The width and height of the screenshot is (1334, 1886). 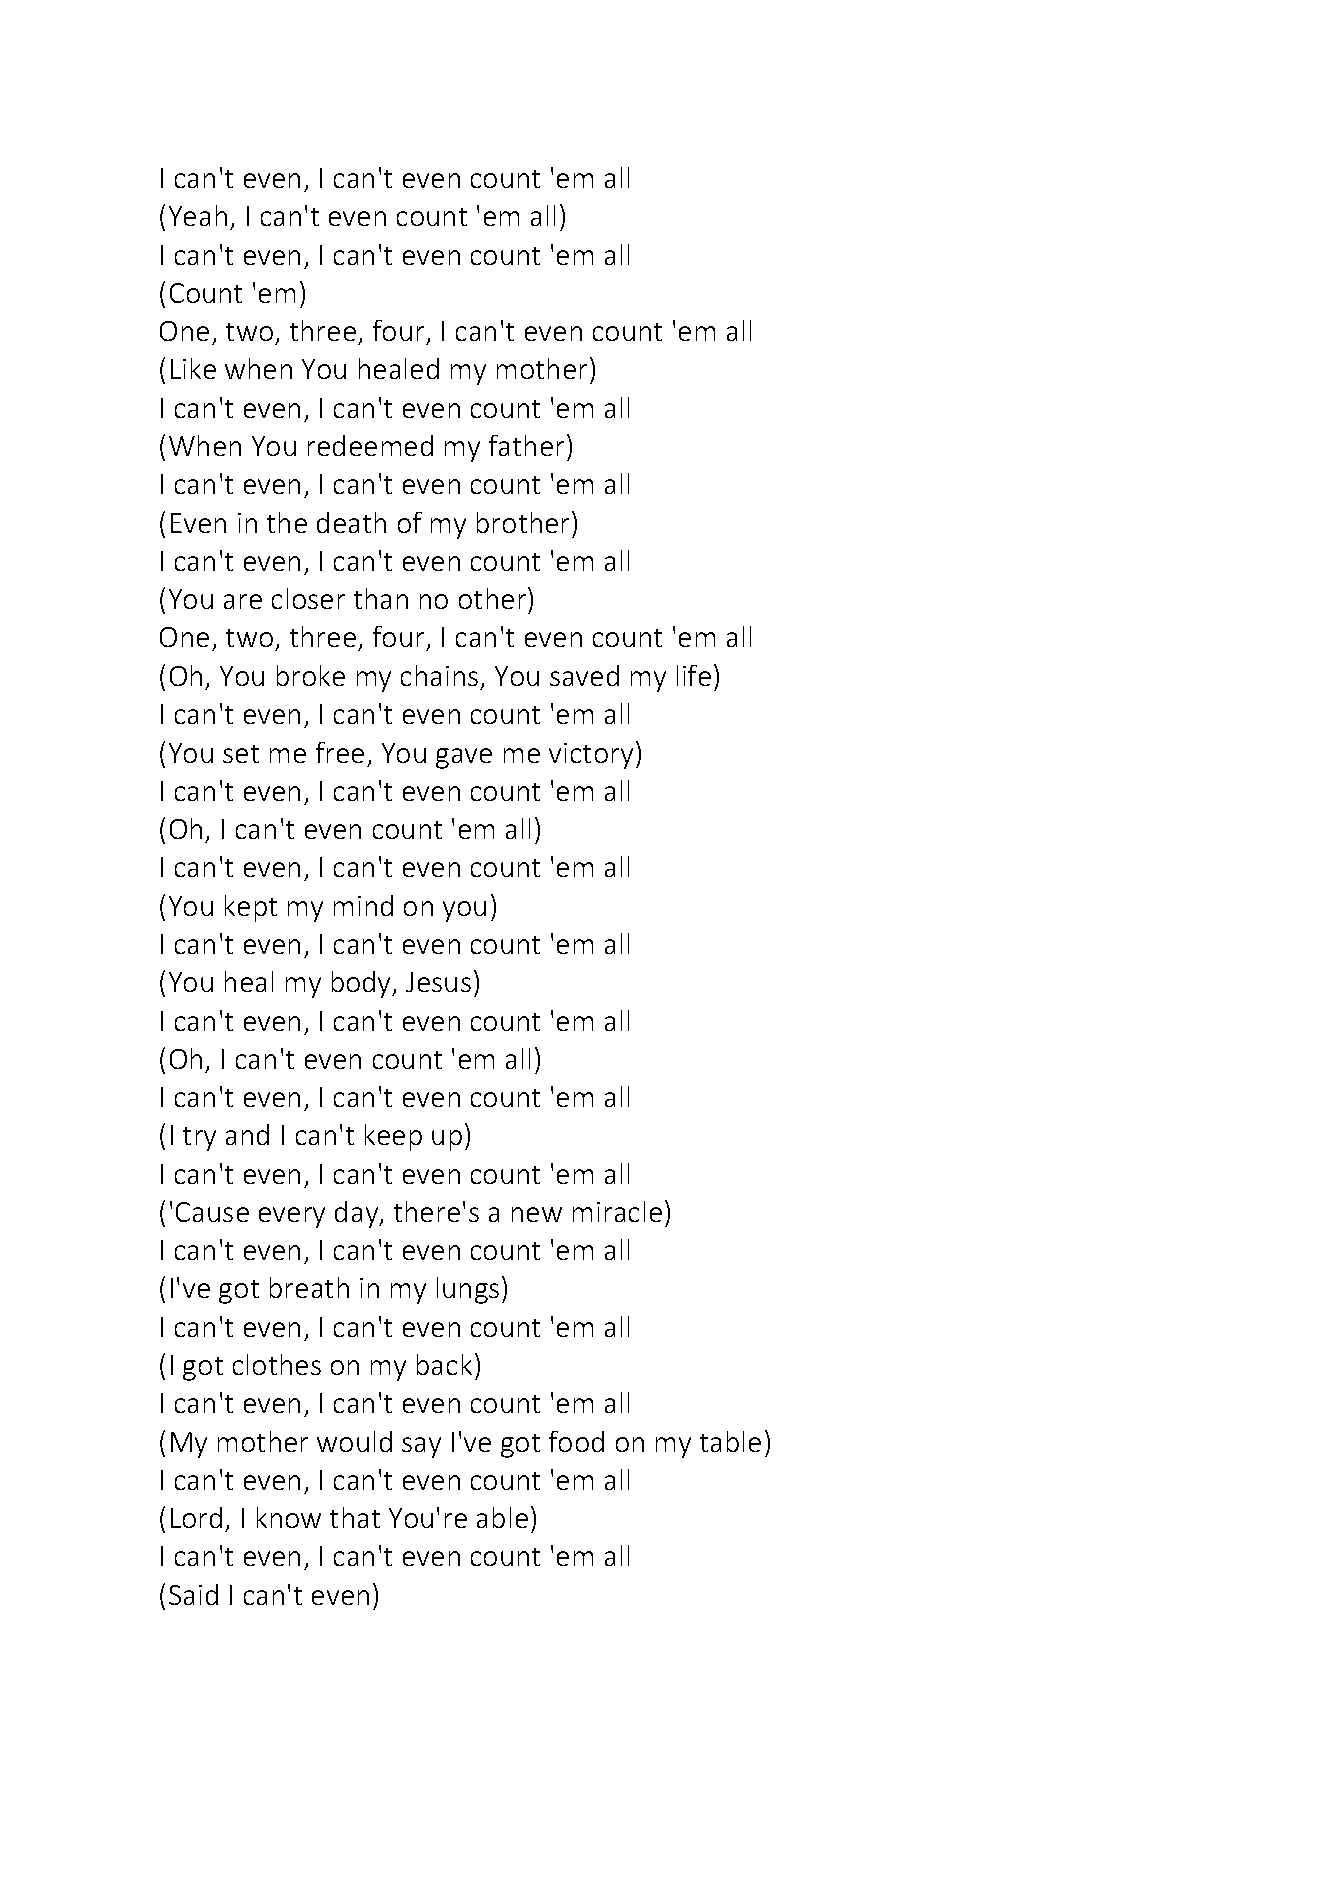 I want to click on set, so click(x=241, y=754).
